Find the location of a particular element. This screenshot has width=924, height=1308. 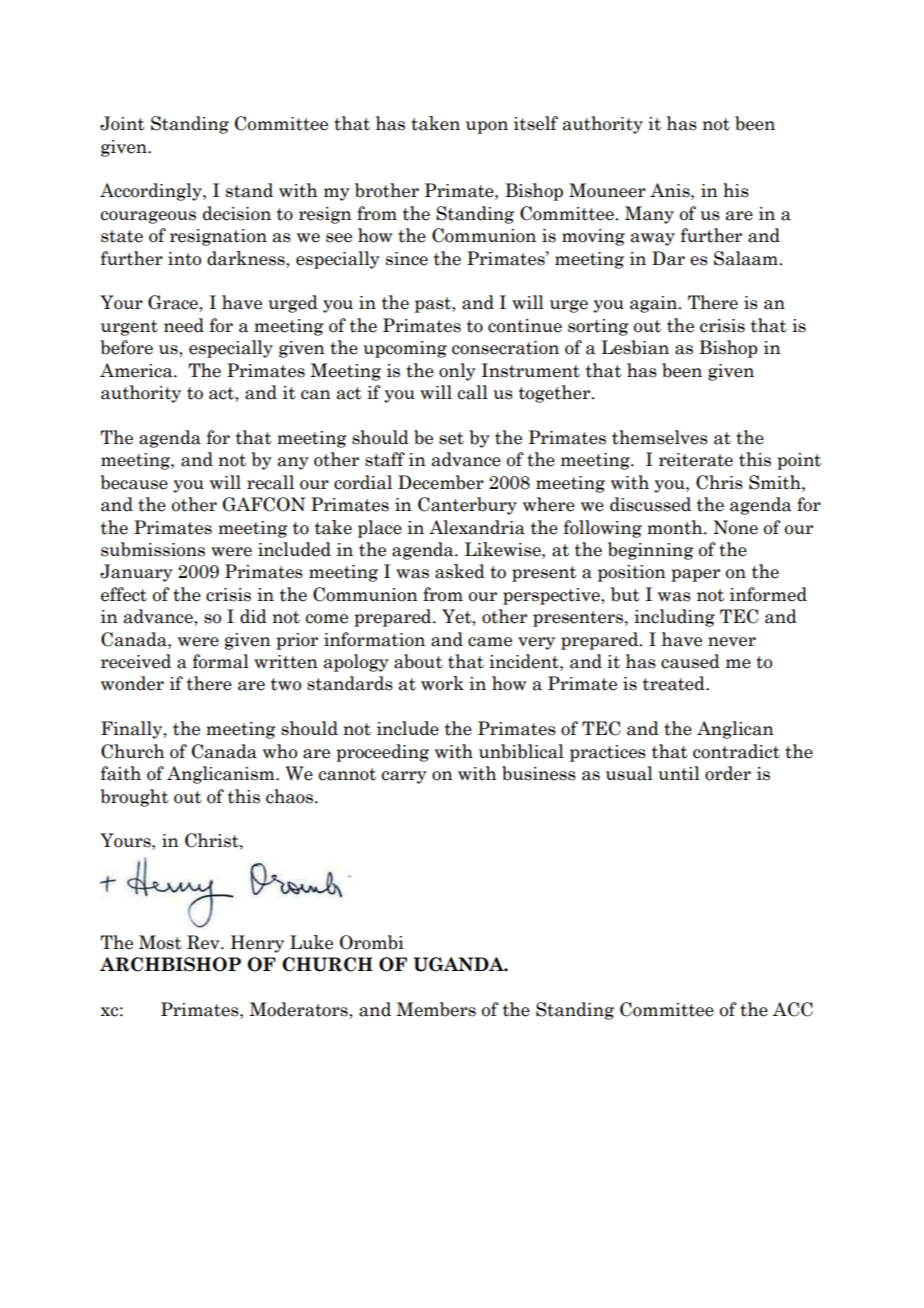

brought is located at coordinates (134, 798).
